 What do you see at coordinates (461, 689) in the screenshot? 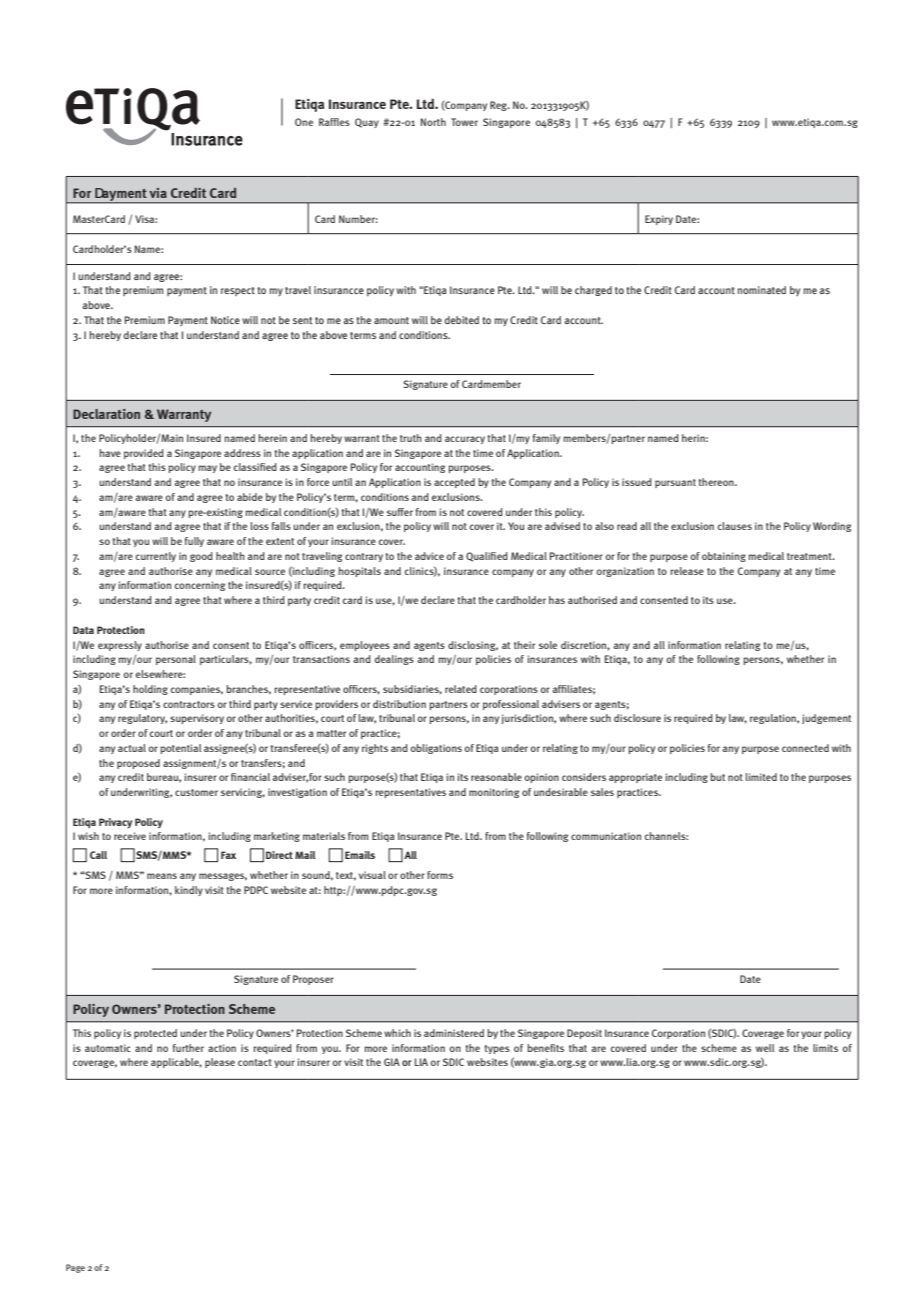
I see `related` at bounding box center [461, 689].
